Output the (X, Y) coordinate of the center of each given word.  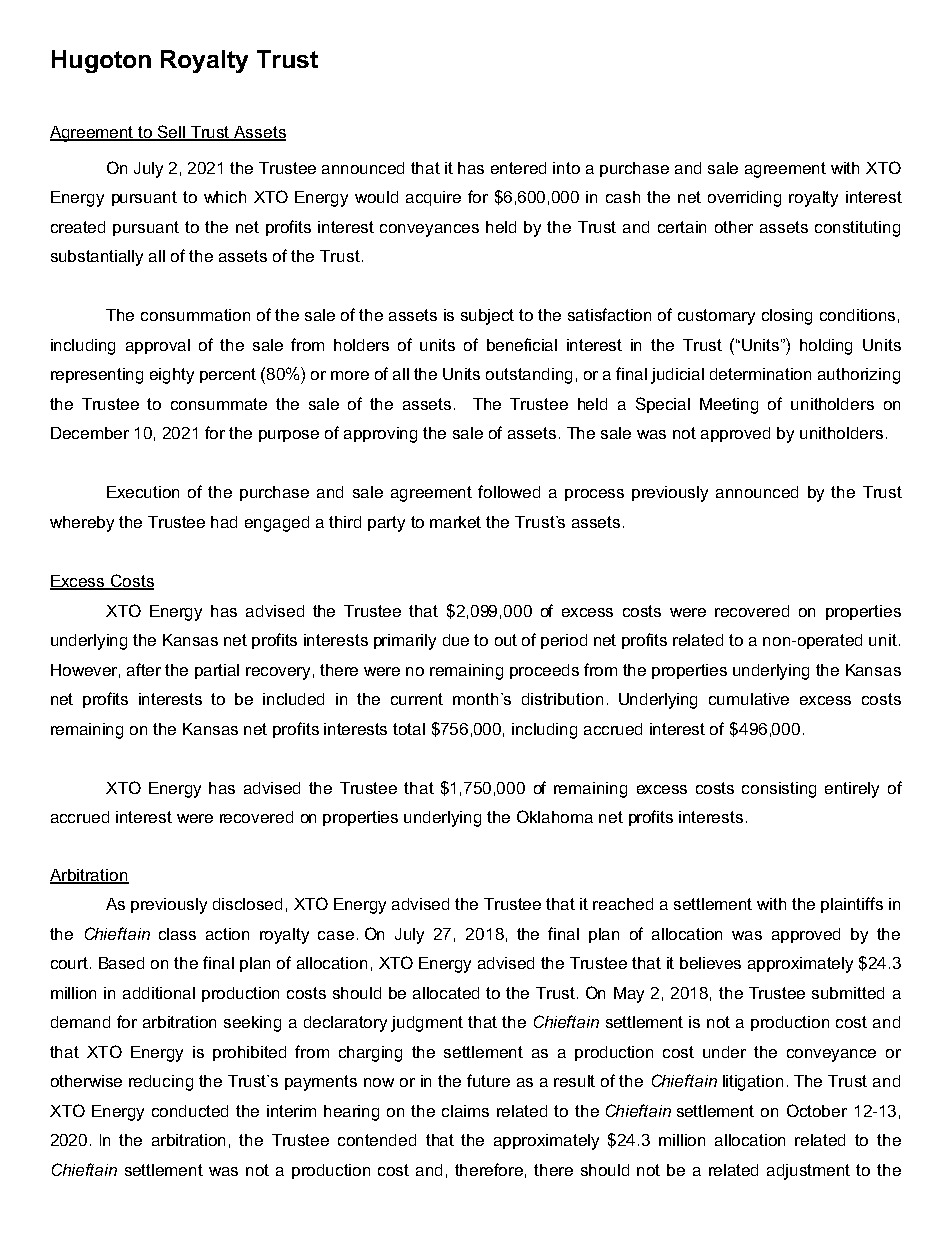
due (456, 640)
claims (465, 1111)
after (144, 669)
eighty (172, 376)
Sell (172, 133)
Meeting (729, 406)
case (336, 935)
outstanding (529, 376)
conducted (190, 1111)
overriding (744, 199)
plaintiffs (852, 905)
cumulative (749, 699)
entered (518, 168)
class (177, 934)
